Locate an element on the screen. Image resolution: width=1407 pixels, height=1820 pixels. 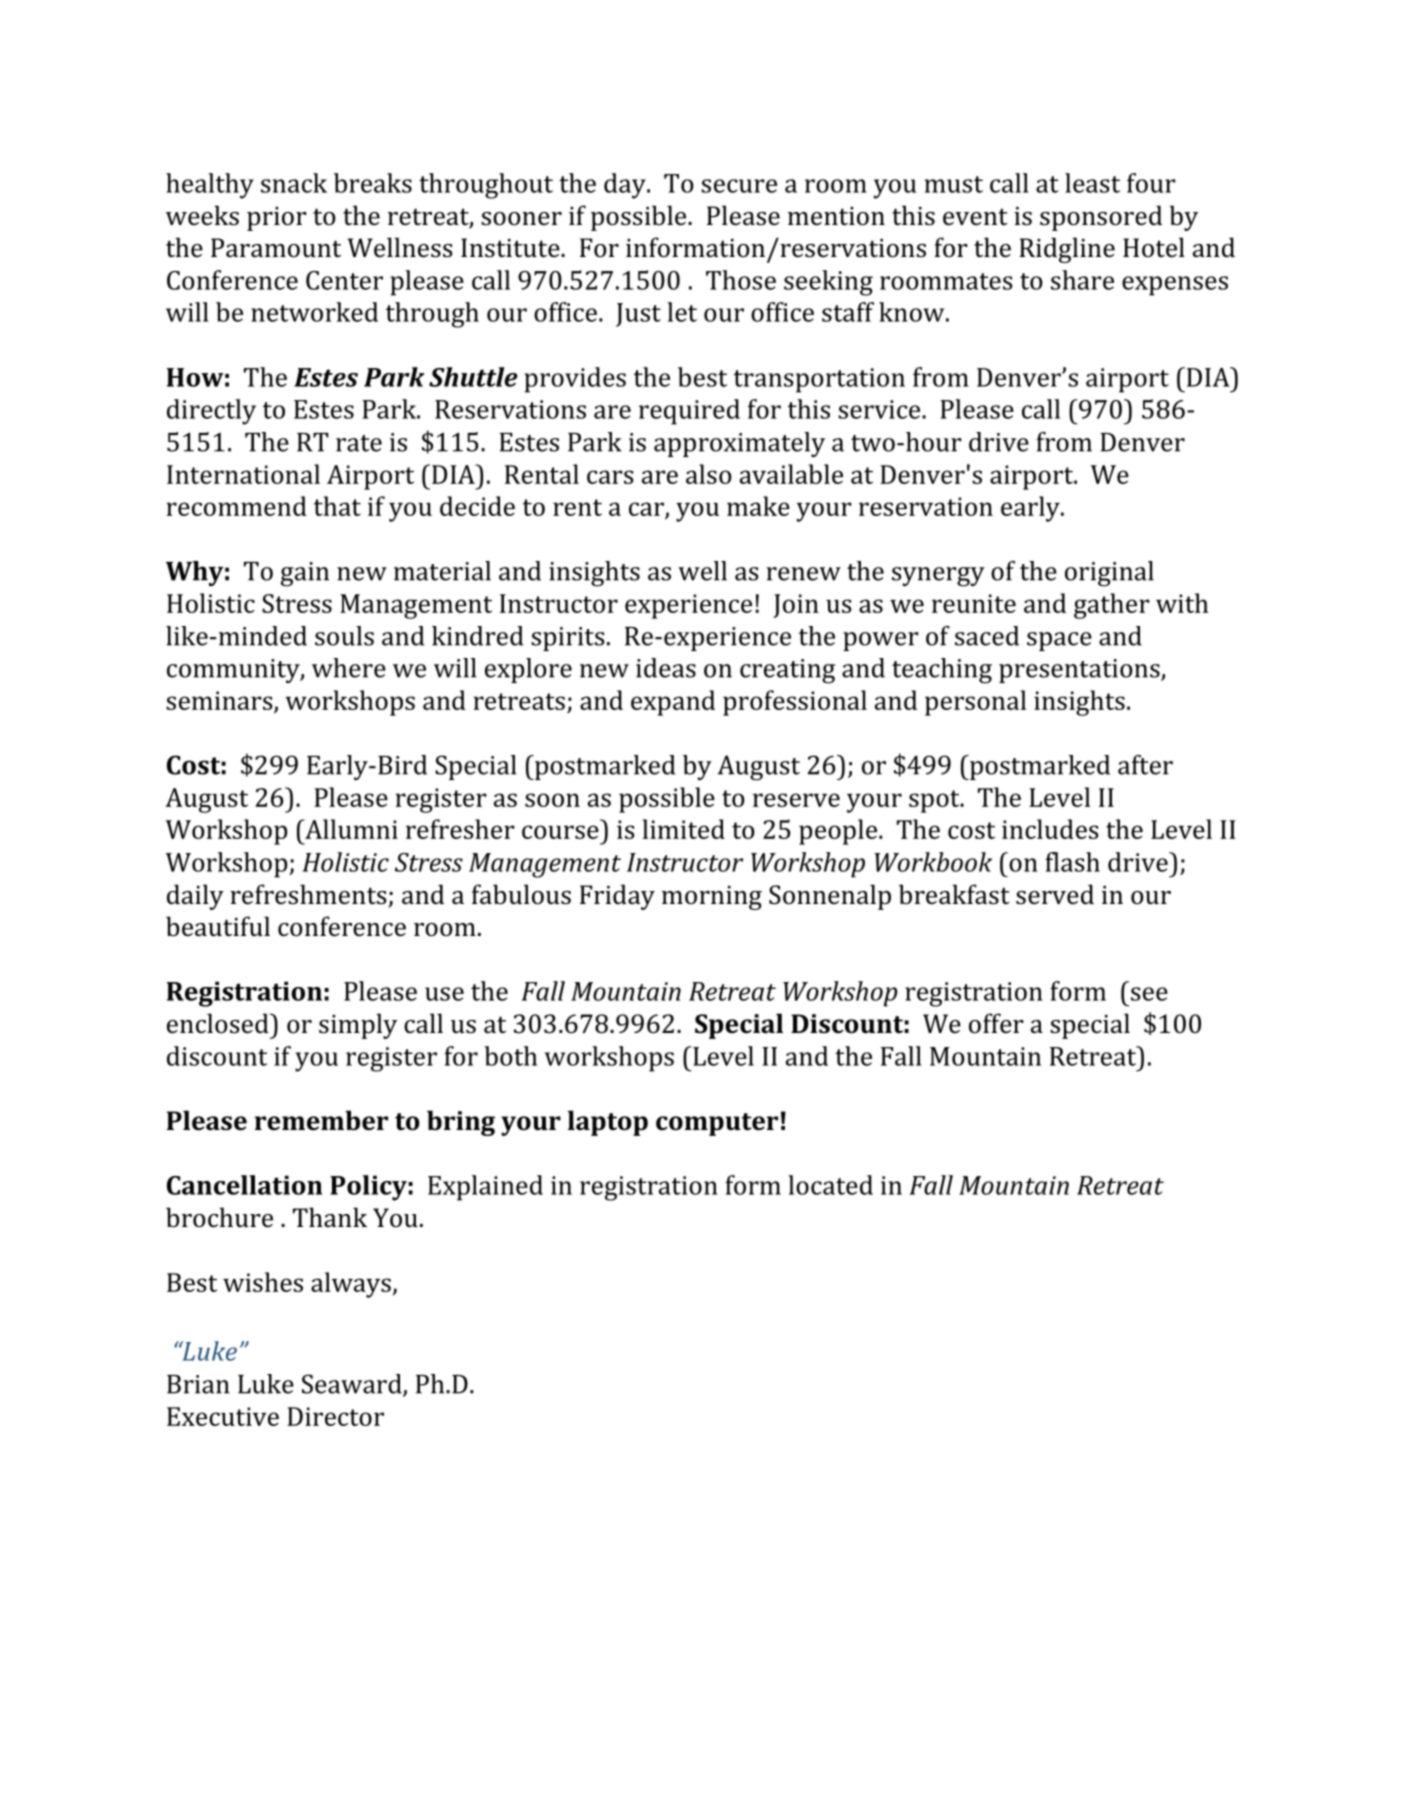
sponsored is located at coordinates (1101, 218).
